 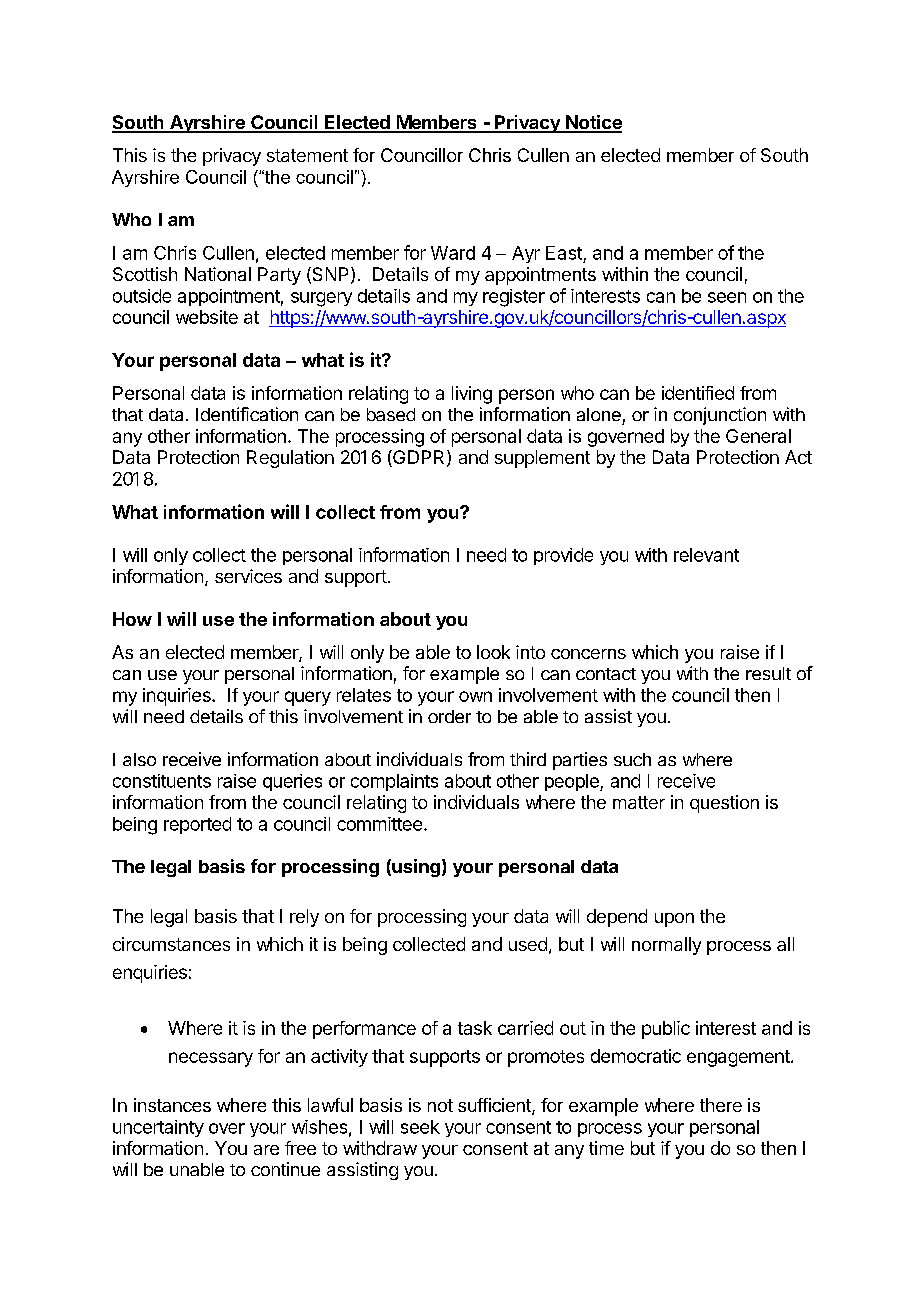 What do you see at coordinates (724, 804) in the page?
I see `question` at bounding box center [724, 804].
